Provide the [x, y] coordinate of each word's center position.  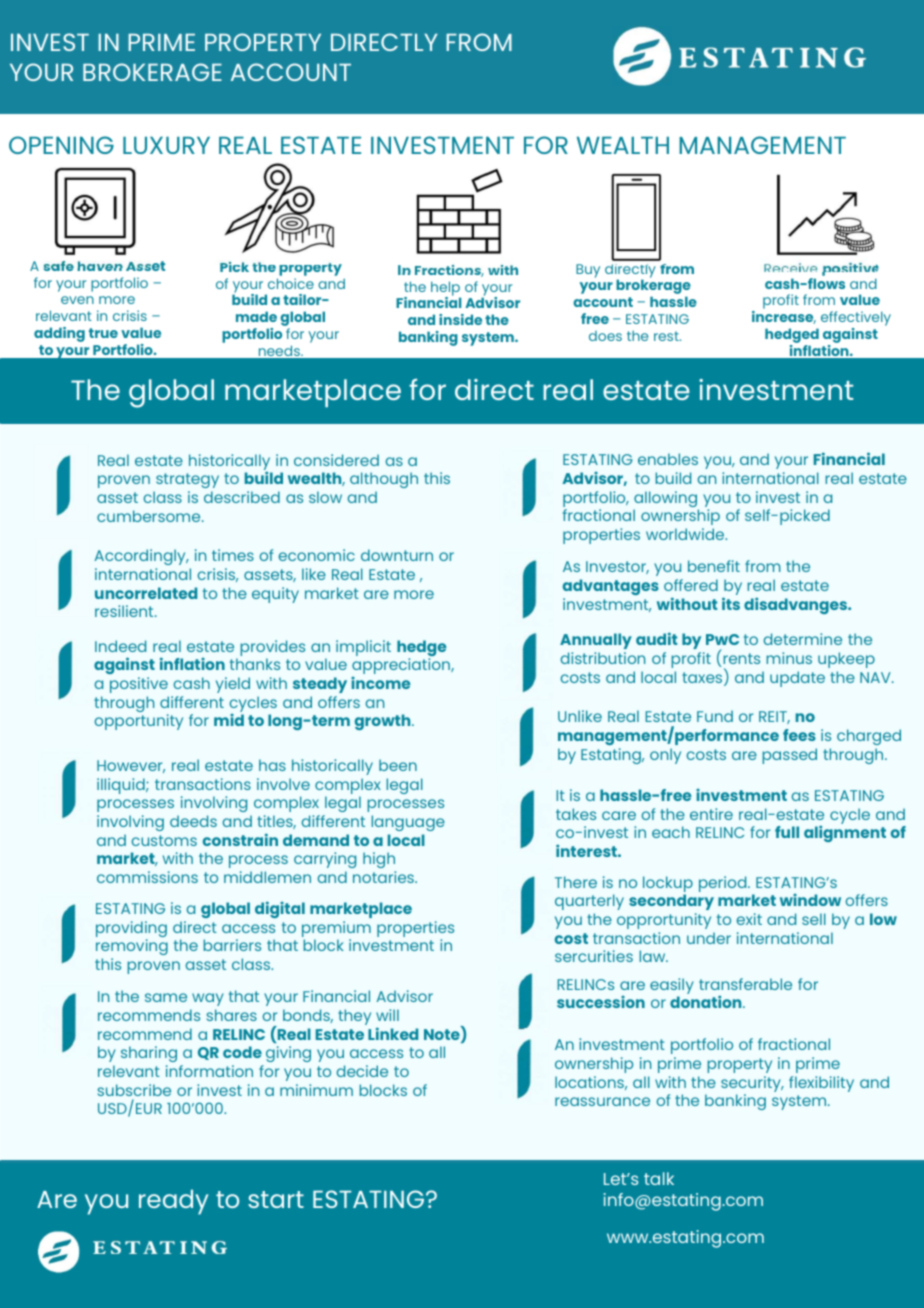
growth [384, 722]
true [103, 333]
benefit [714, 566]
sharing [149, 1056]
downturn [397, 555]
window [810, 900]
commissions [147, 877]
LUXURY [166, 145]
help [446, 289]
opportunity [139, 722]
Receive [790, 267]
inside [460, 319]
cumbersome [150, 516]
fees [799, 735]
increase [784, 317]
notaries [384, 877]
